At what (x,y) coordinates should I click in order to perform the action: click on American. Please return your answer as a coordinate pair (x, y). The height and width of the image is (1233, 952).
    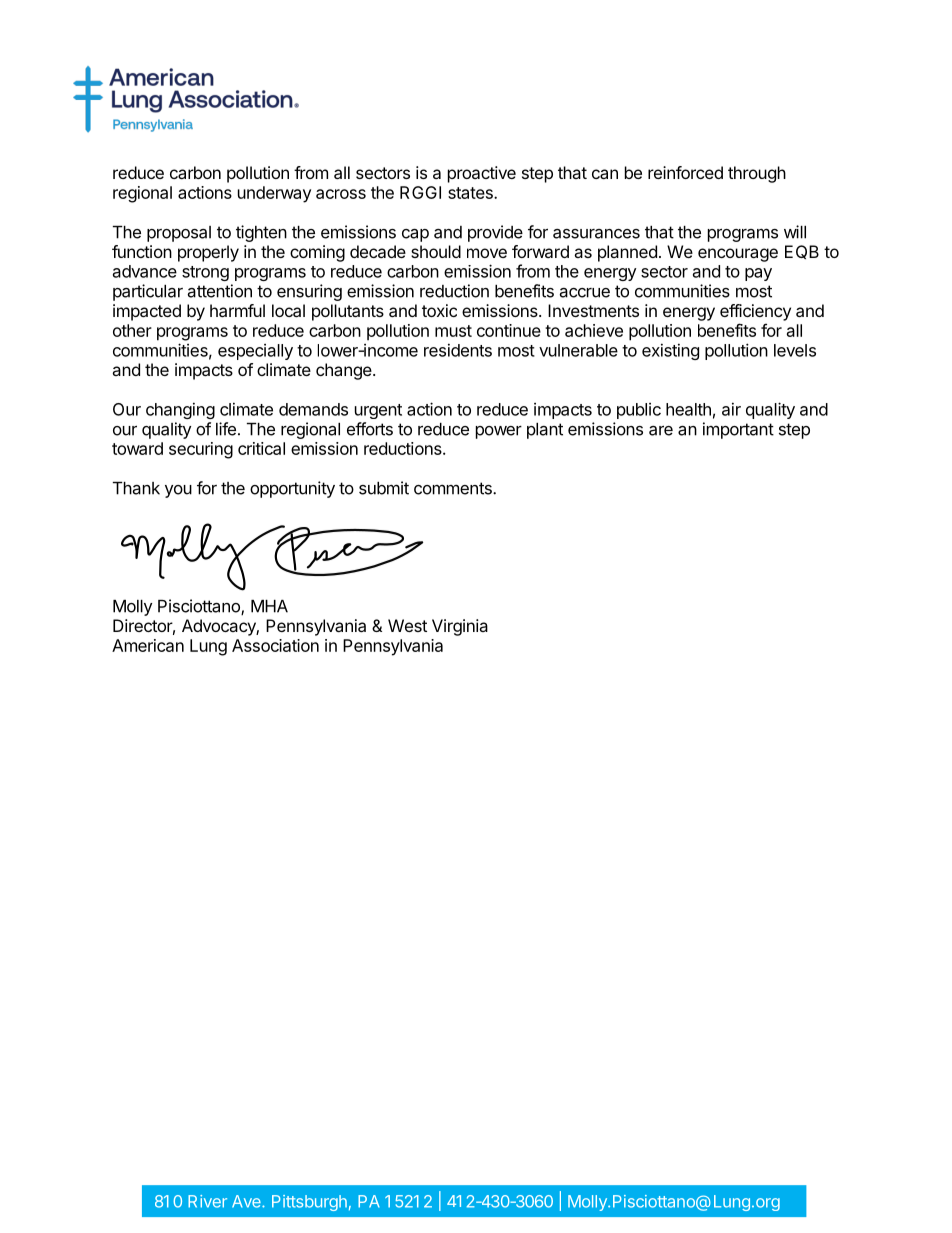
    Looking at the image, I should click on (148, 645).
